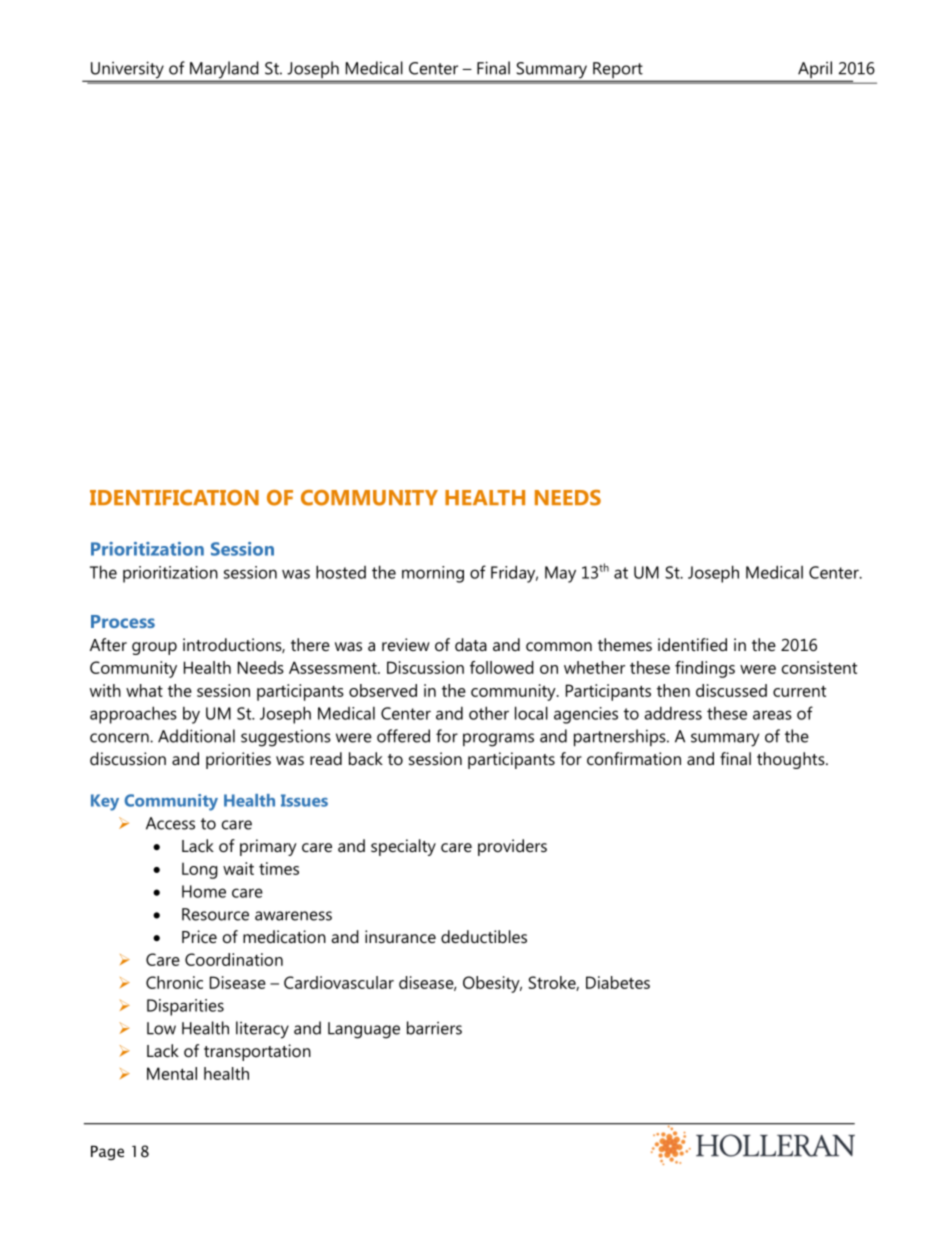 This page has height=1233, width=952. I want to click on IDENTIFICATION, so click(174, 498).
